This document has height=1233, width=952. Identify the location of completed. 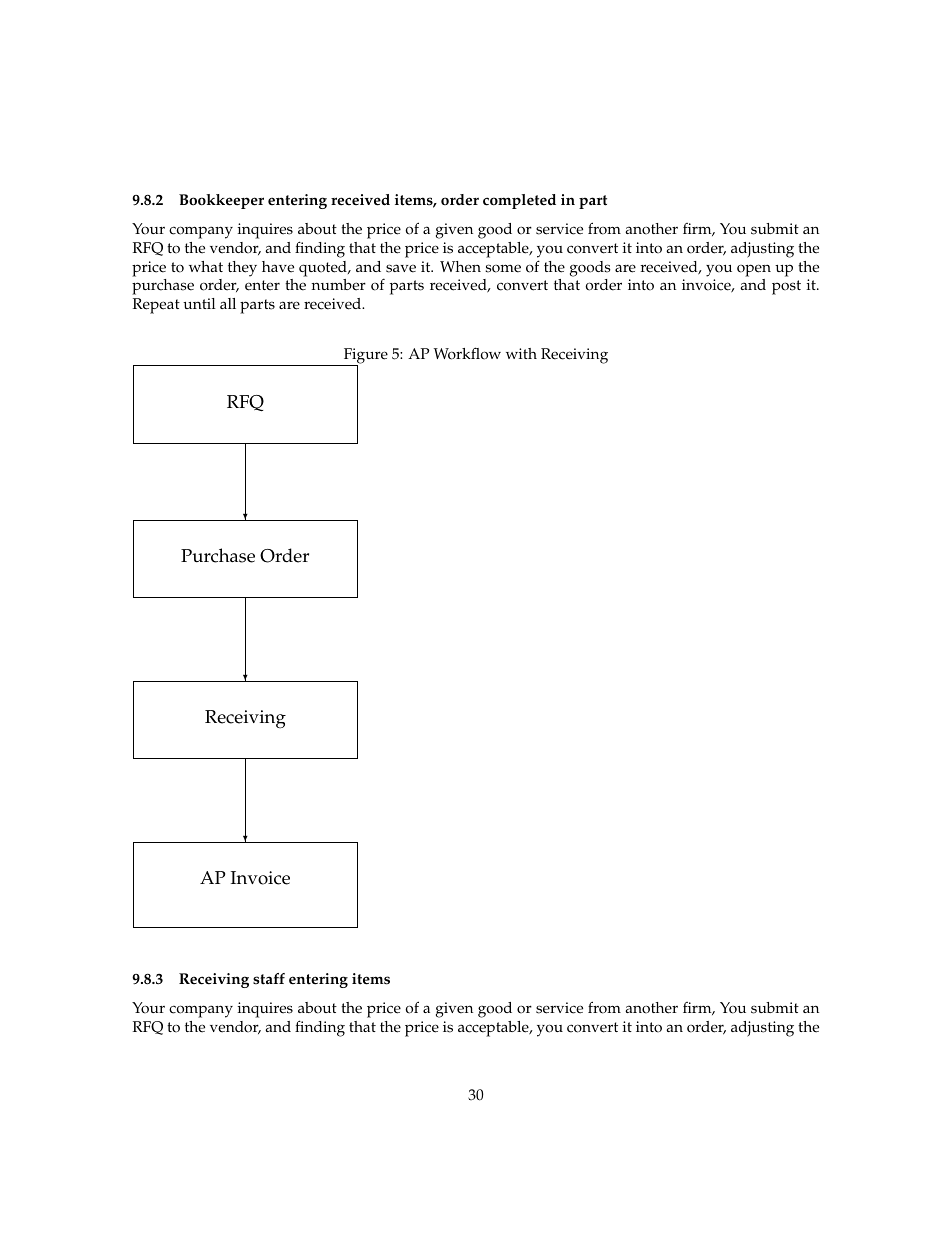
(519, 201).
